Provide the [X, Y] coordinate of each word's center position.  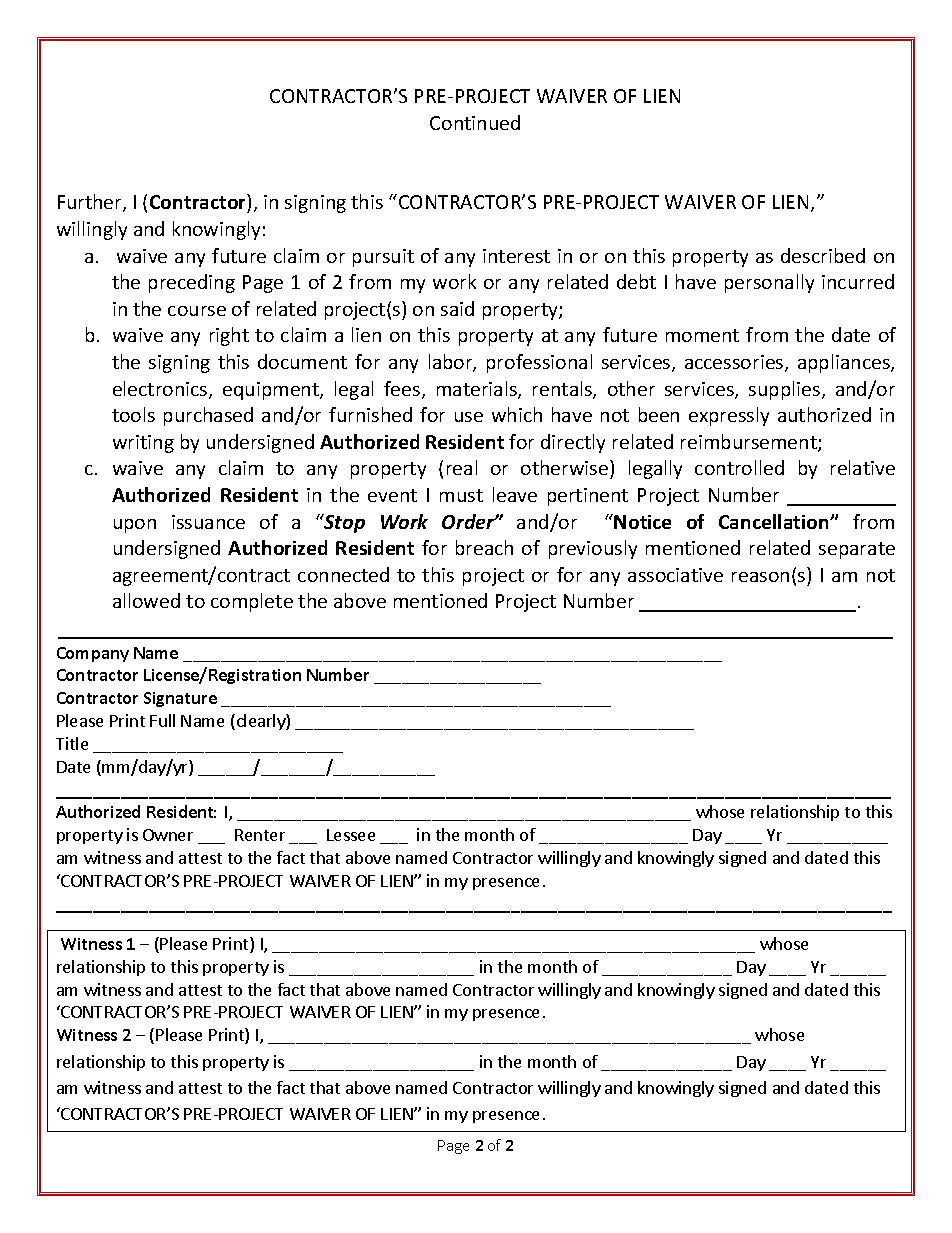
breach [484, 547]
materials [478, 390]
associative [675, 575]
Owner [168, 835]
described [823, 255]
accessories [735, 363]
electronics [161, 390]
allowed [146, 600]
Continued [475, 122]
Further [91, 203]
